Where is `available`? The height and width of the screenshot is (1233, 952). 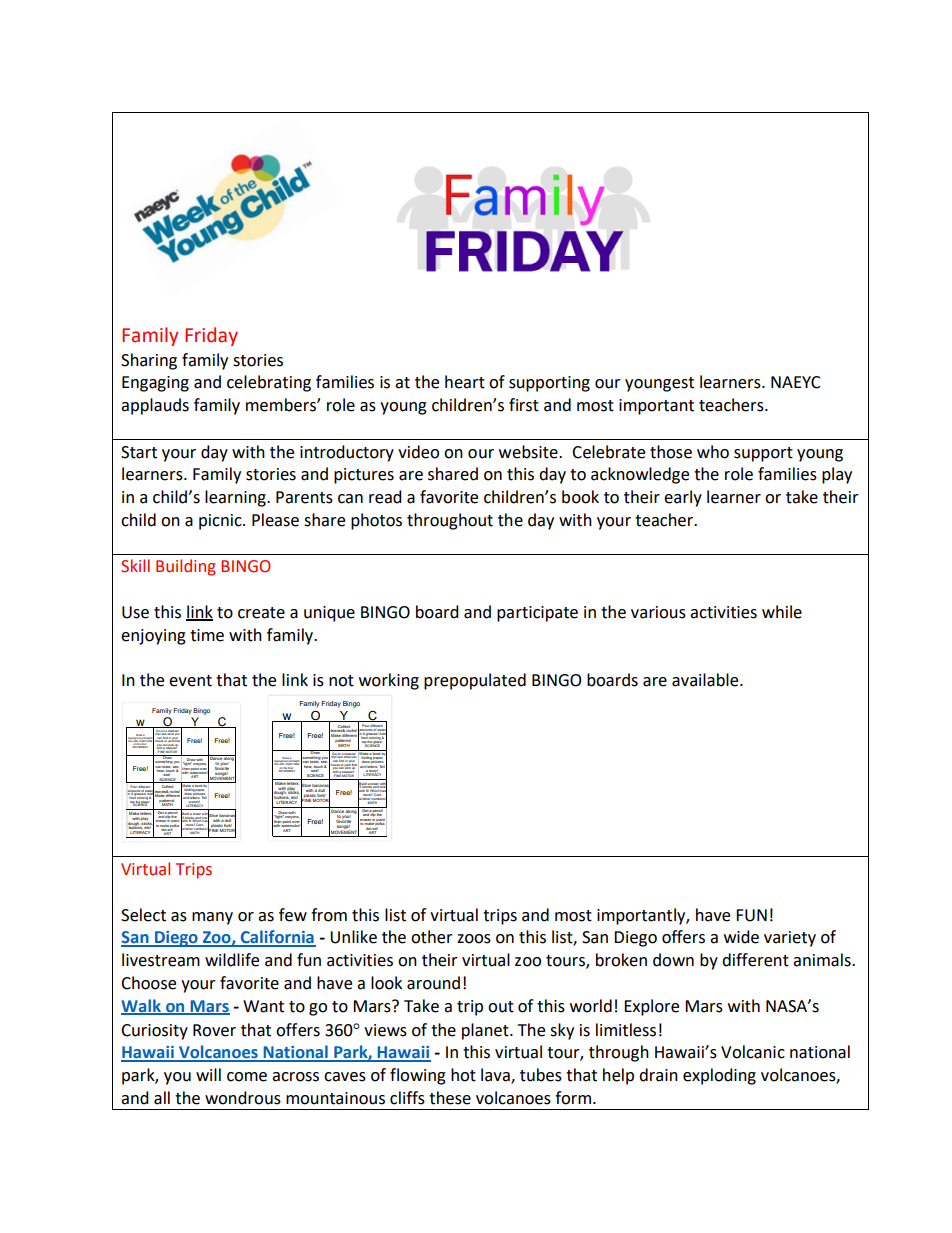
available is located at coordinates (706, 680).
